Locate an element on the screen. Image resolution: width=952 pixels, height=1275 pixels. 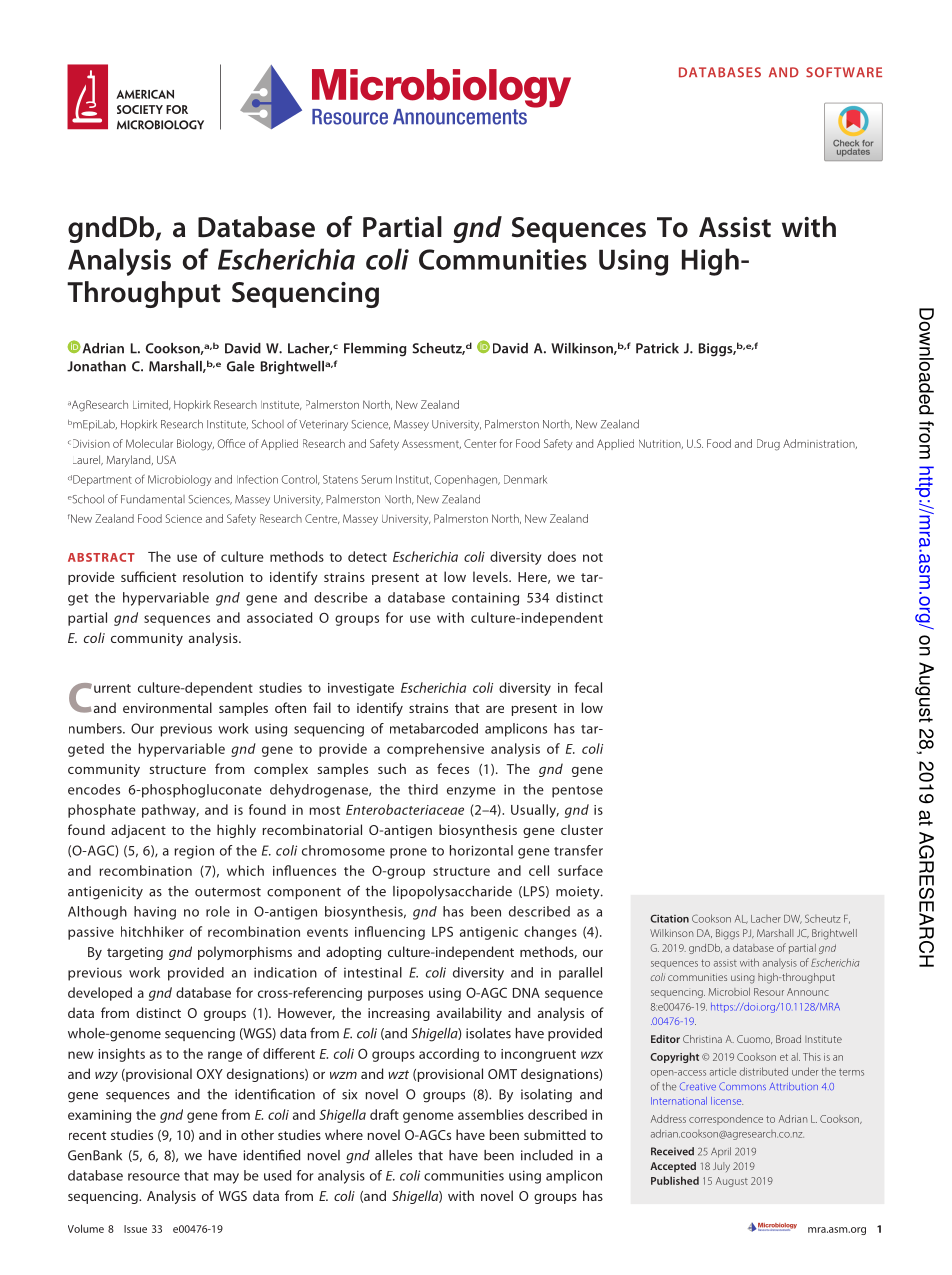
SOFTWARE is located at coordinates (844, 72).
